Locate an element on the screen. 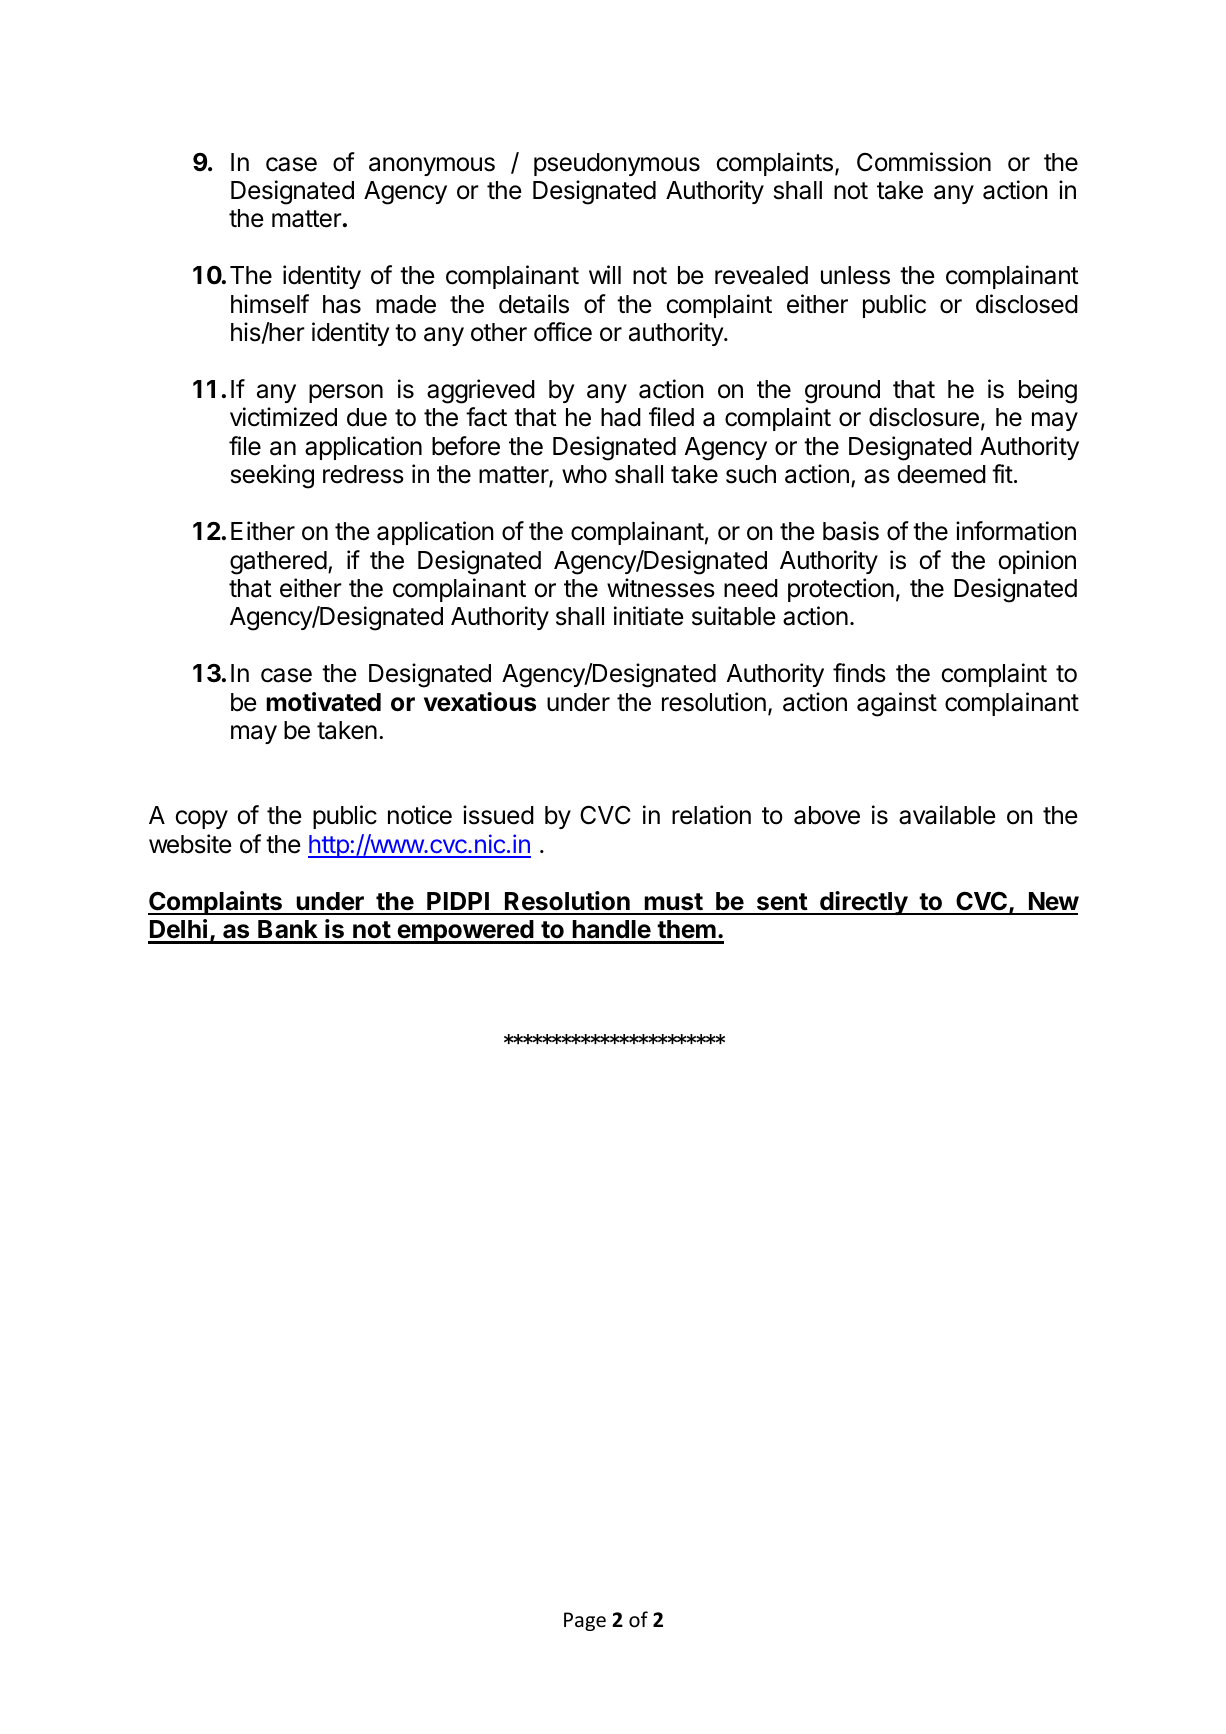 This screenshot has width=1226, height=1734. pseudonymous is located at coordinates (617, 164).
